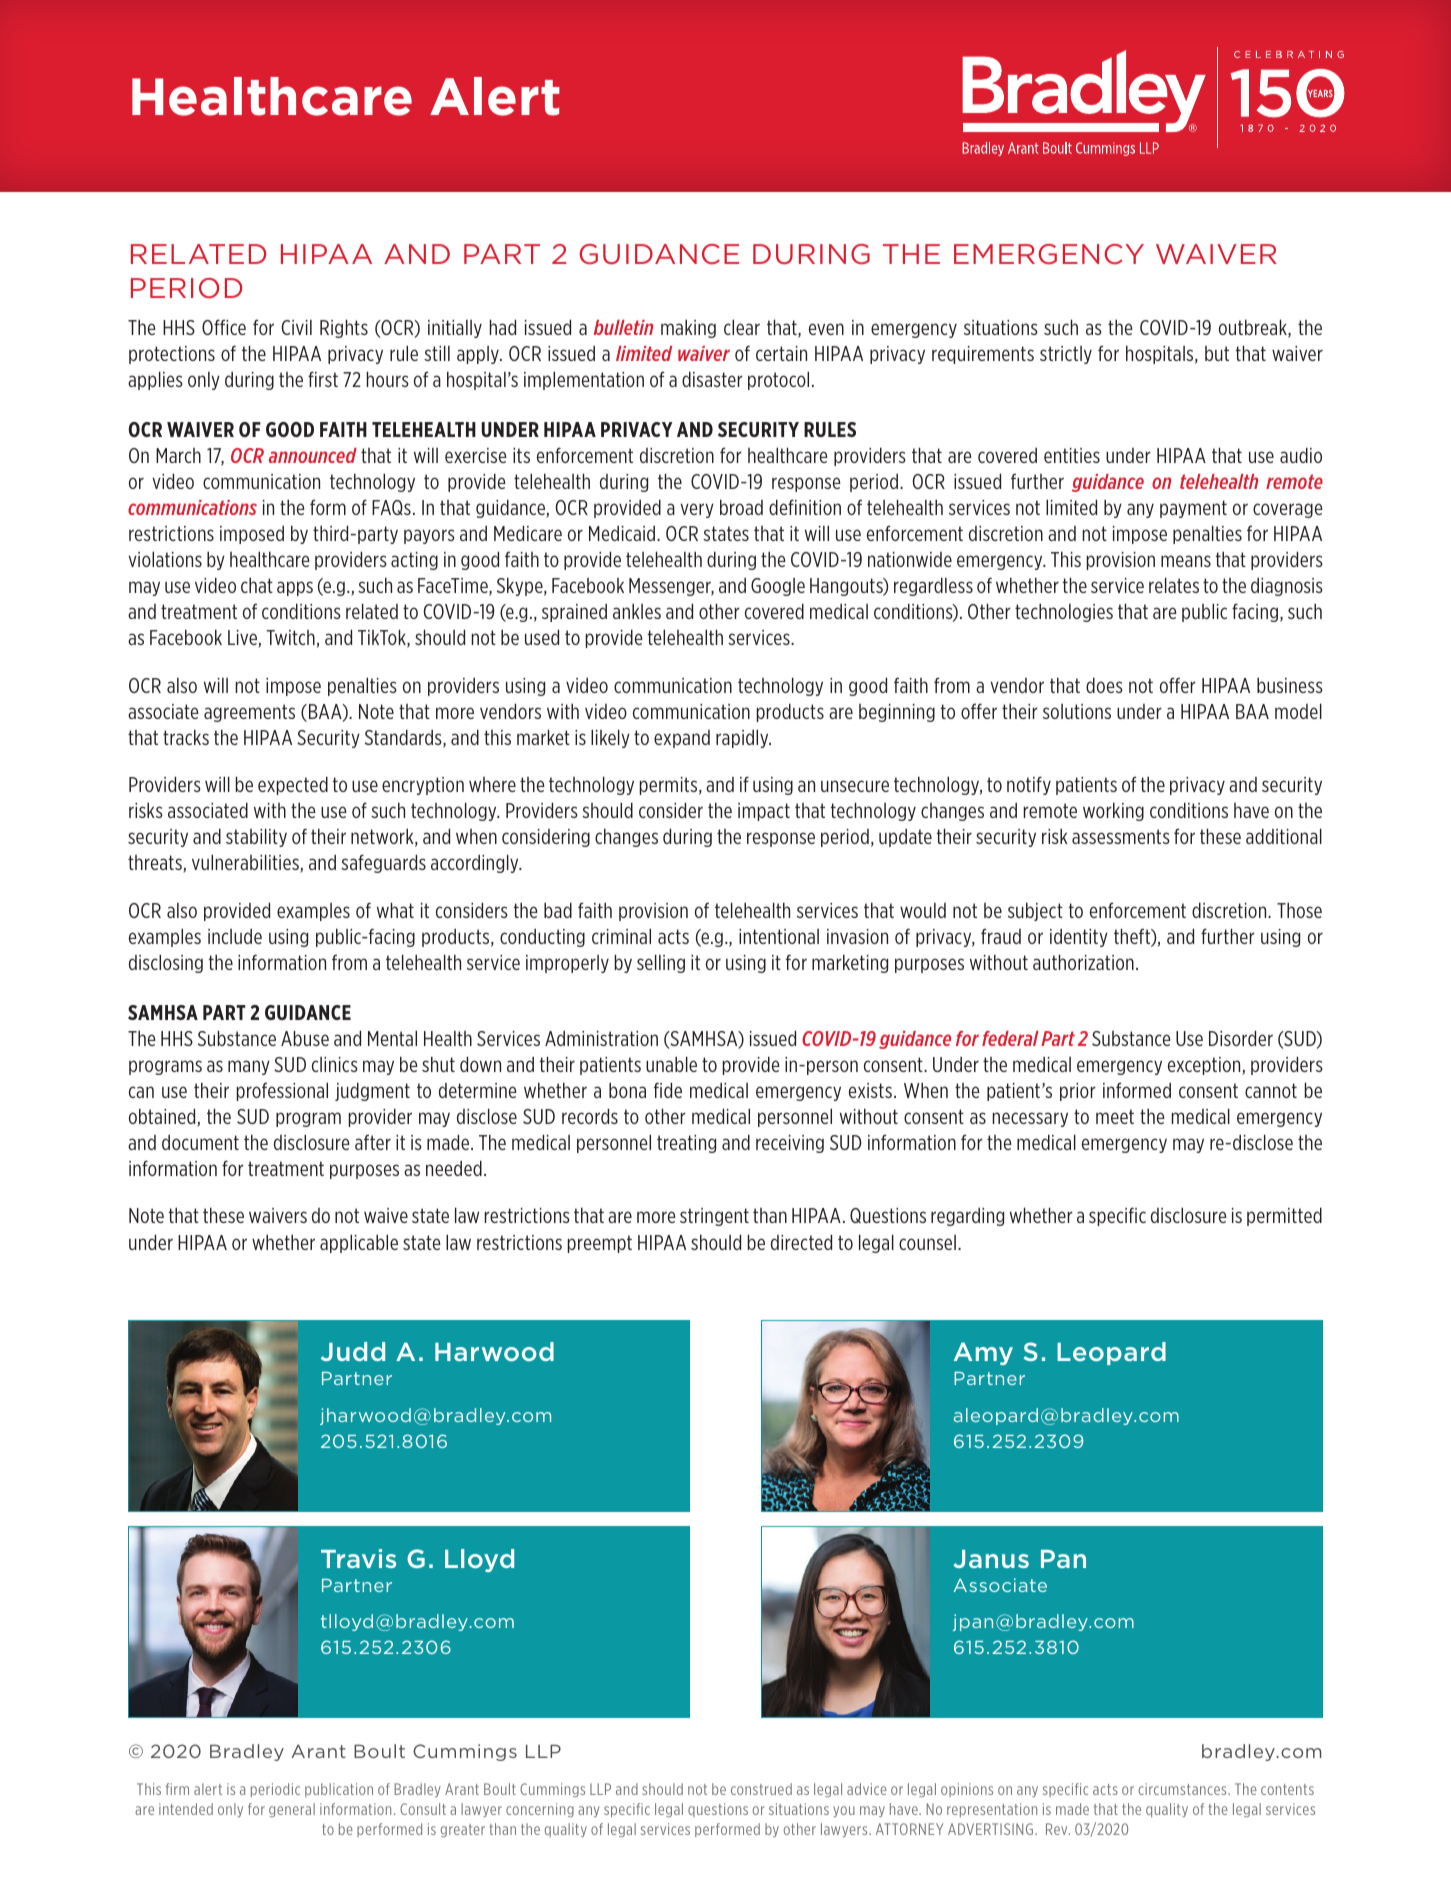  Describe the element at coordinates (764, 812) in the screenshot. I see `impact` at that location.
